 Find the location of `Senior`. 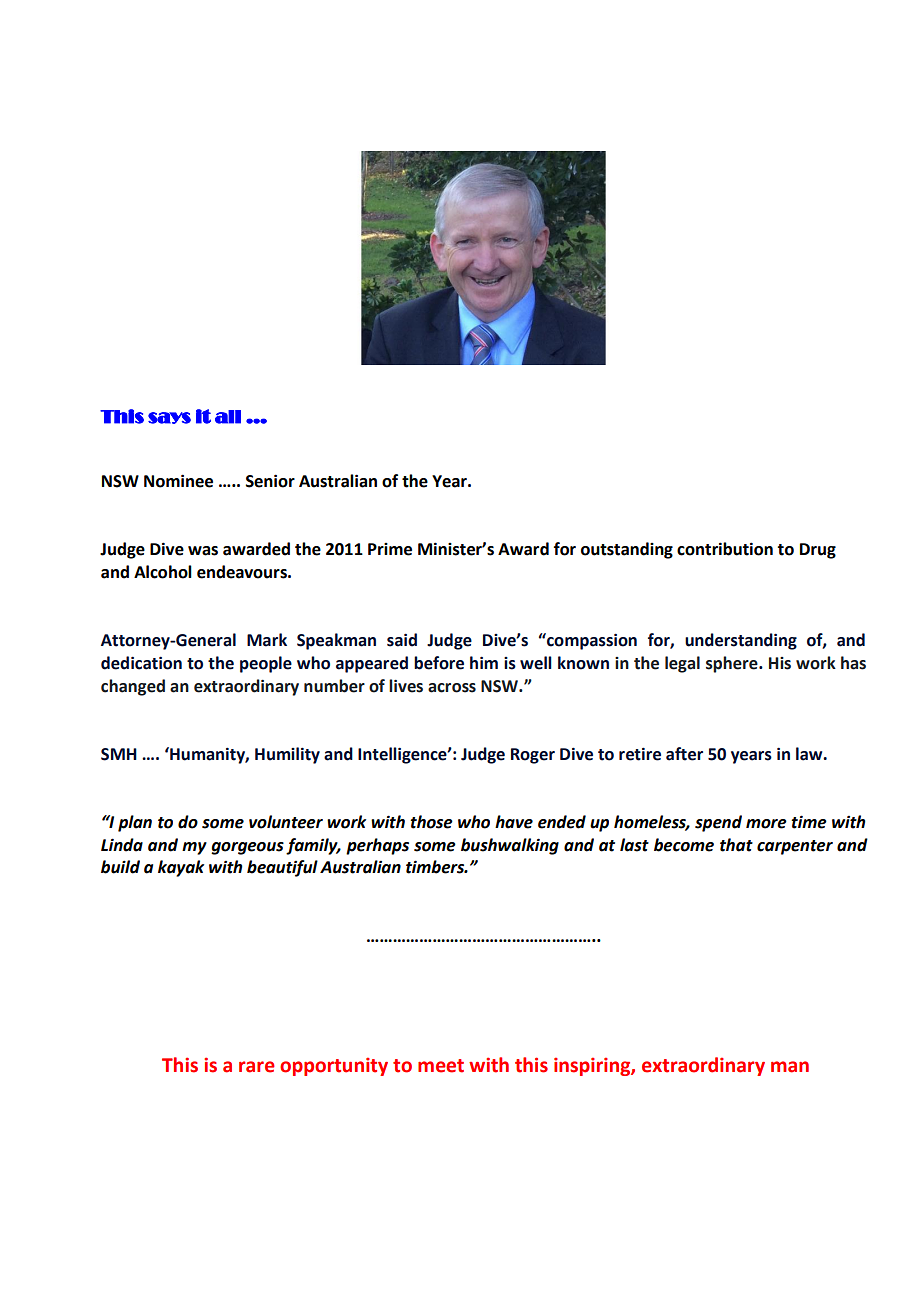

Senior is located at coordinates (270, 481).
